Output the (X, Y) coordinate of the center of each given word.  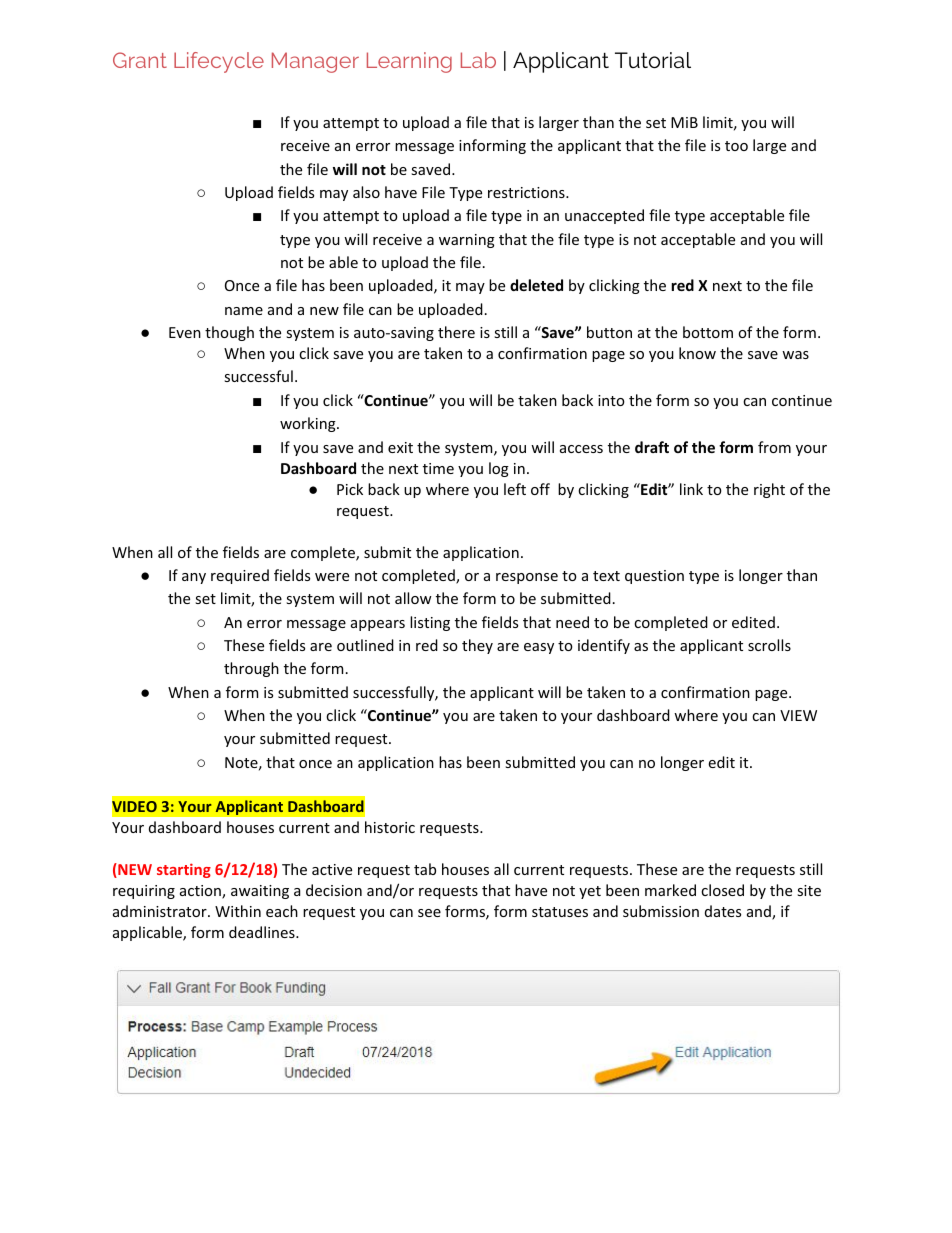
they (477, 646)
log (499, 469)
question (654, 577)
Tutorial (653, 60)
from (774, 447)
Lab (478, 60)
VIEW (798, 715)
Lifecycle (219, 62)
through (251, 669)
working (309, 424)
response (527, 578)
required (240, 576)
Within (238, 911)
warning (467, 241)
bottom (708, 332)
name (244, 311)
